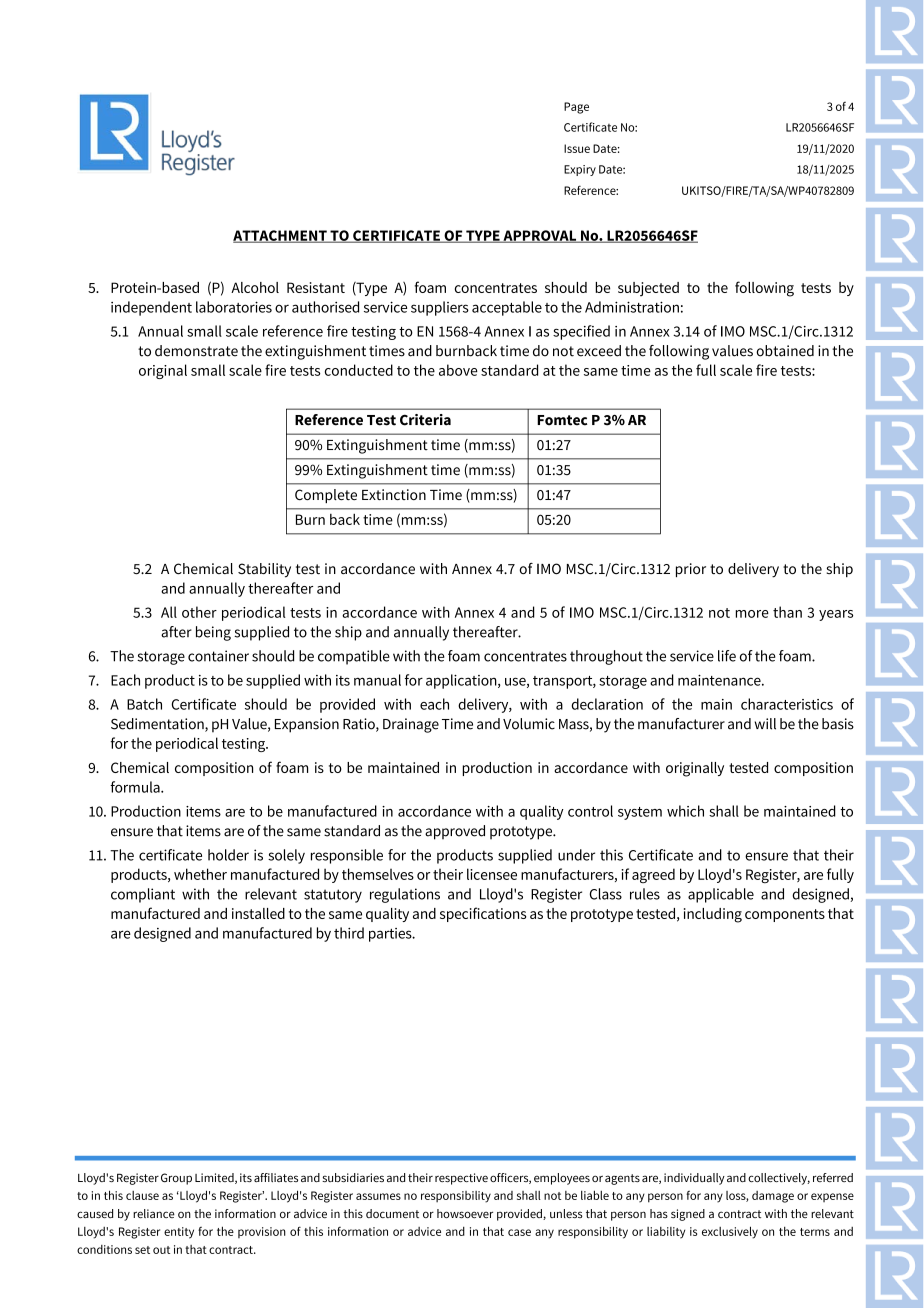 Image resolution: width=924 pixels, height=1308 pixels. What do you see at coordinates (727, 656) in the screenshot?
I see `life` at bounding box center [727, 656].
